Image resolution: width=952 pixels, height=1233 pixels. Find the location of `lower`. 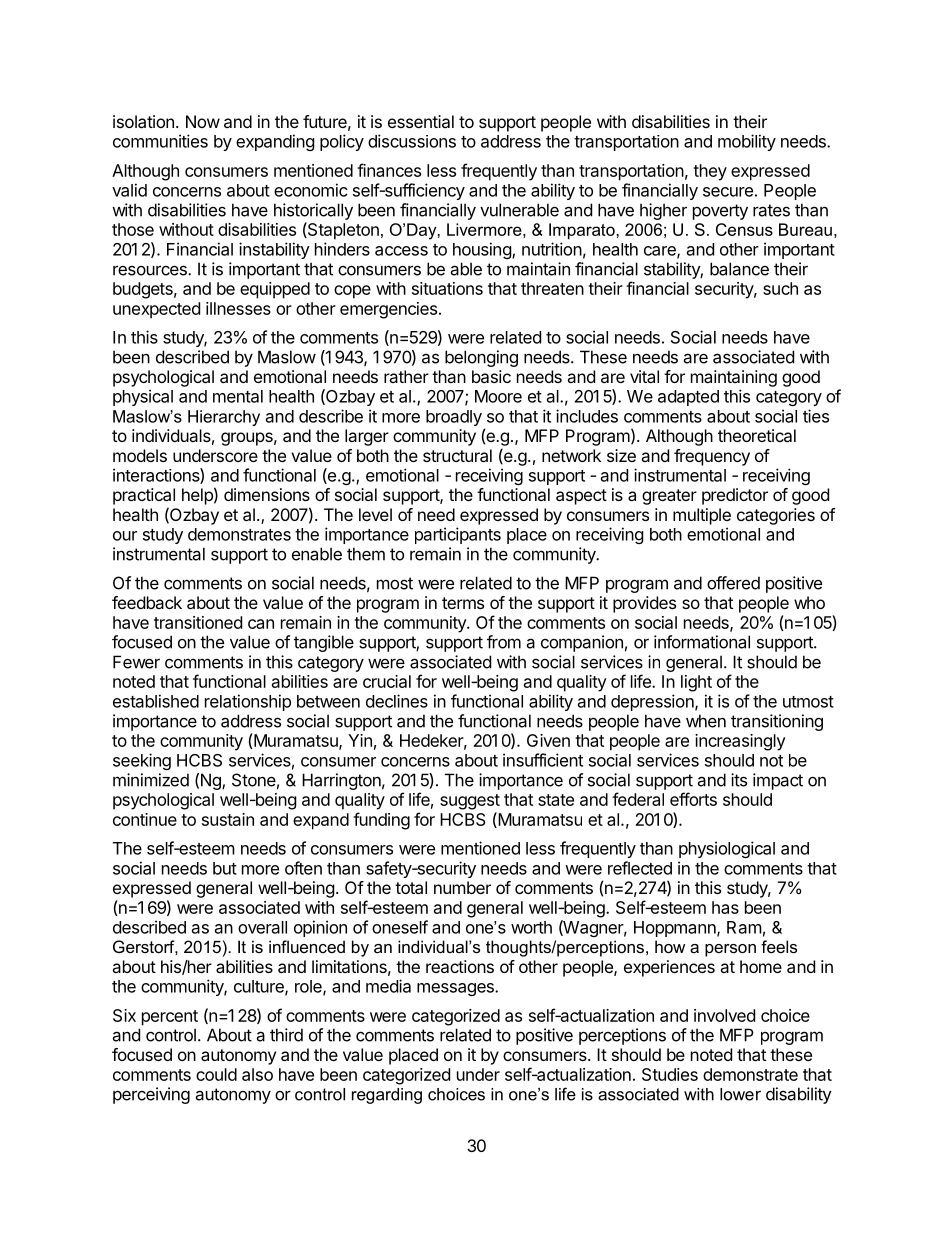

lower is located at coordinates (740, 1094).
